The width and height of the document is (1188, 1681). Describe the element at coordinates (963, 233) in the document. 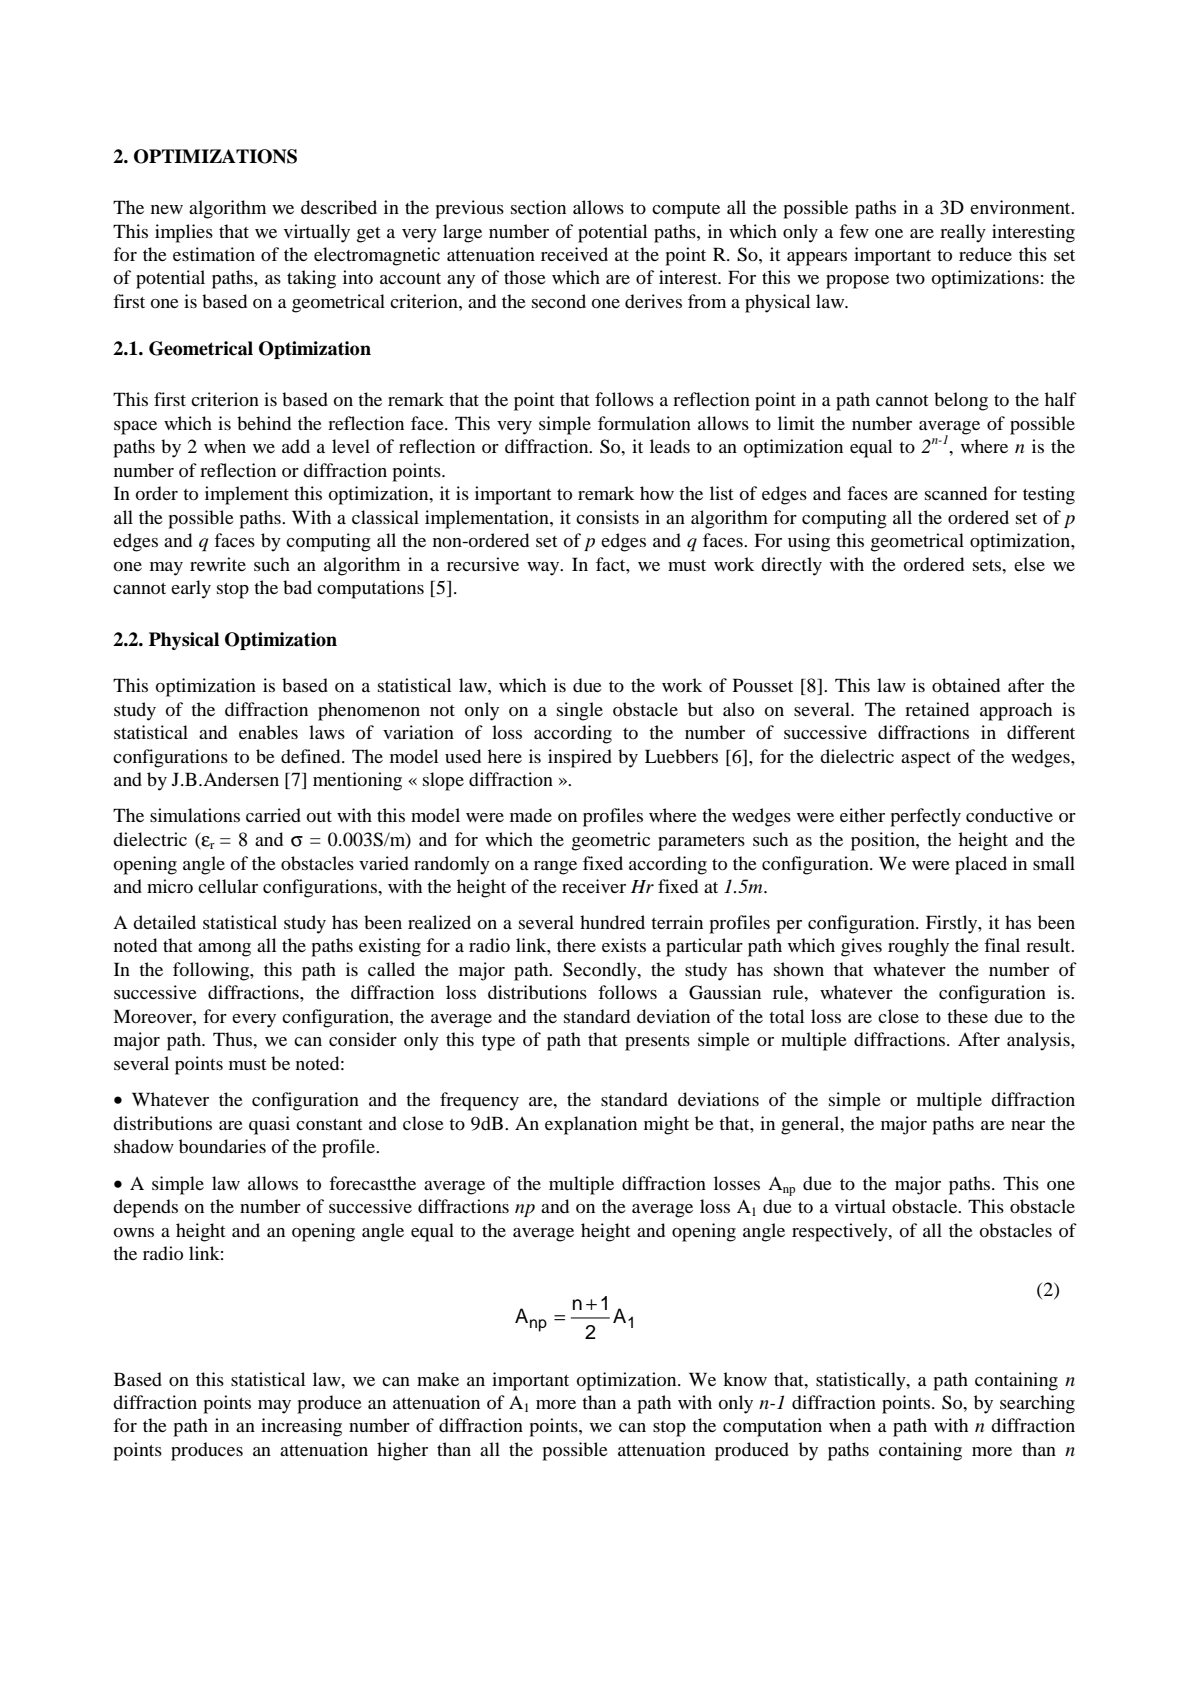

I see `really` at that location.
